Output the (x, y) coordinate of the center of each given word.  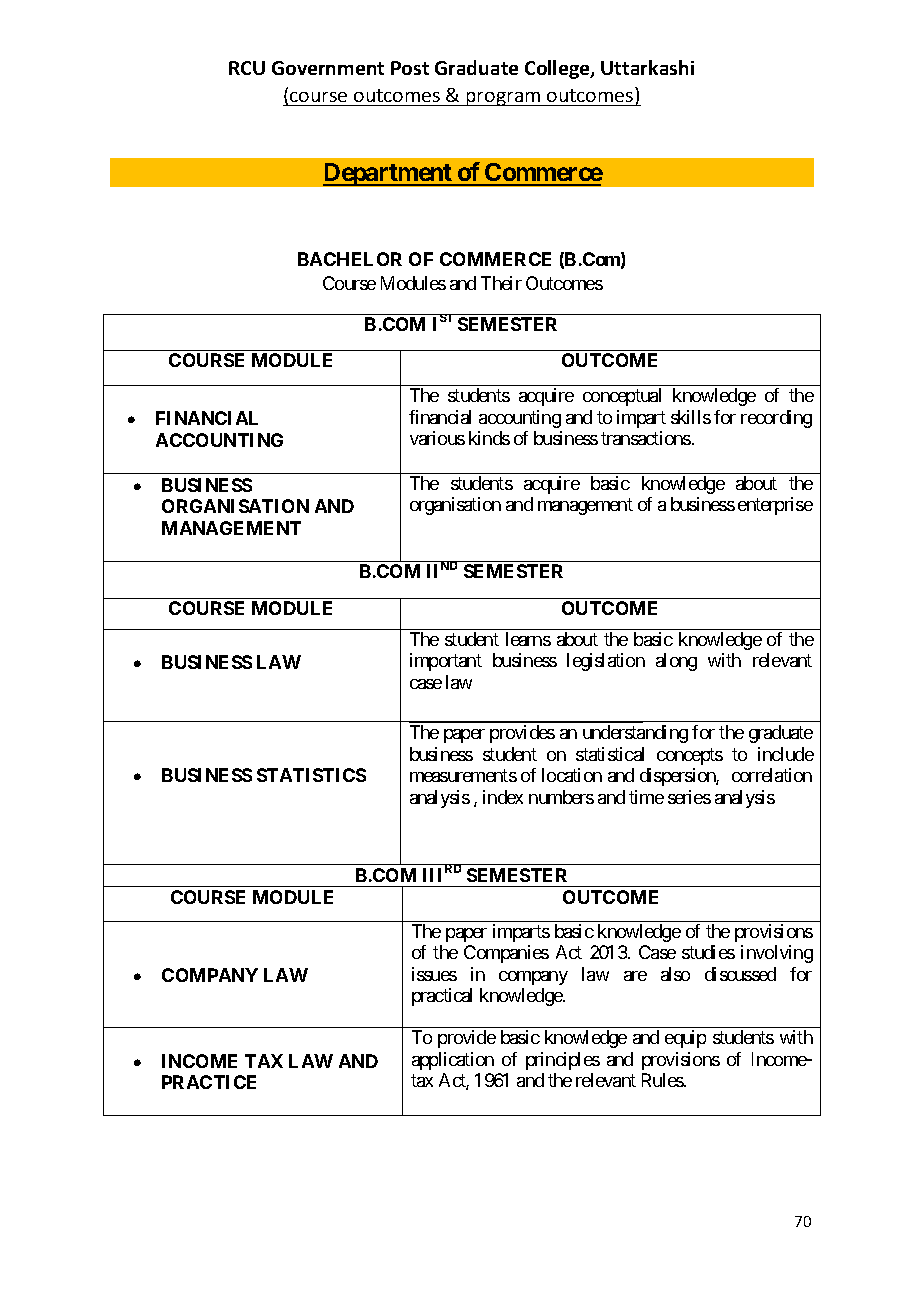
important (446, 662)
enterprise (775, 506)
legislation (606, 662)
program (504, 99)
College (558, 69)
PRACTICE (209, 1082)
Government (328, 68)
